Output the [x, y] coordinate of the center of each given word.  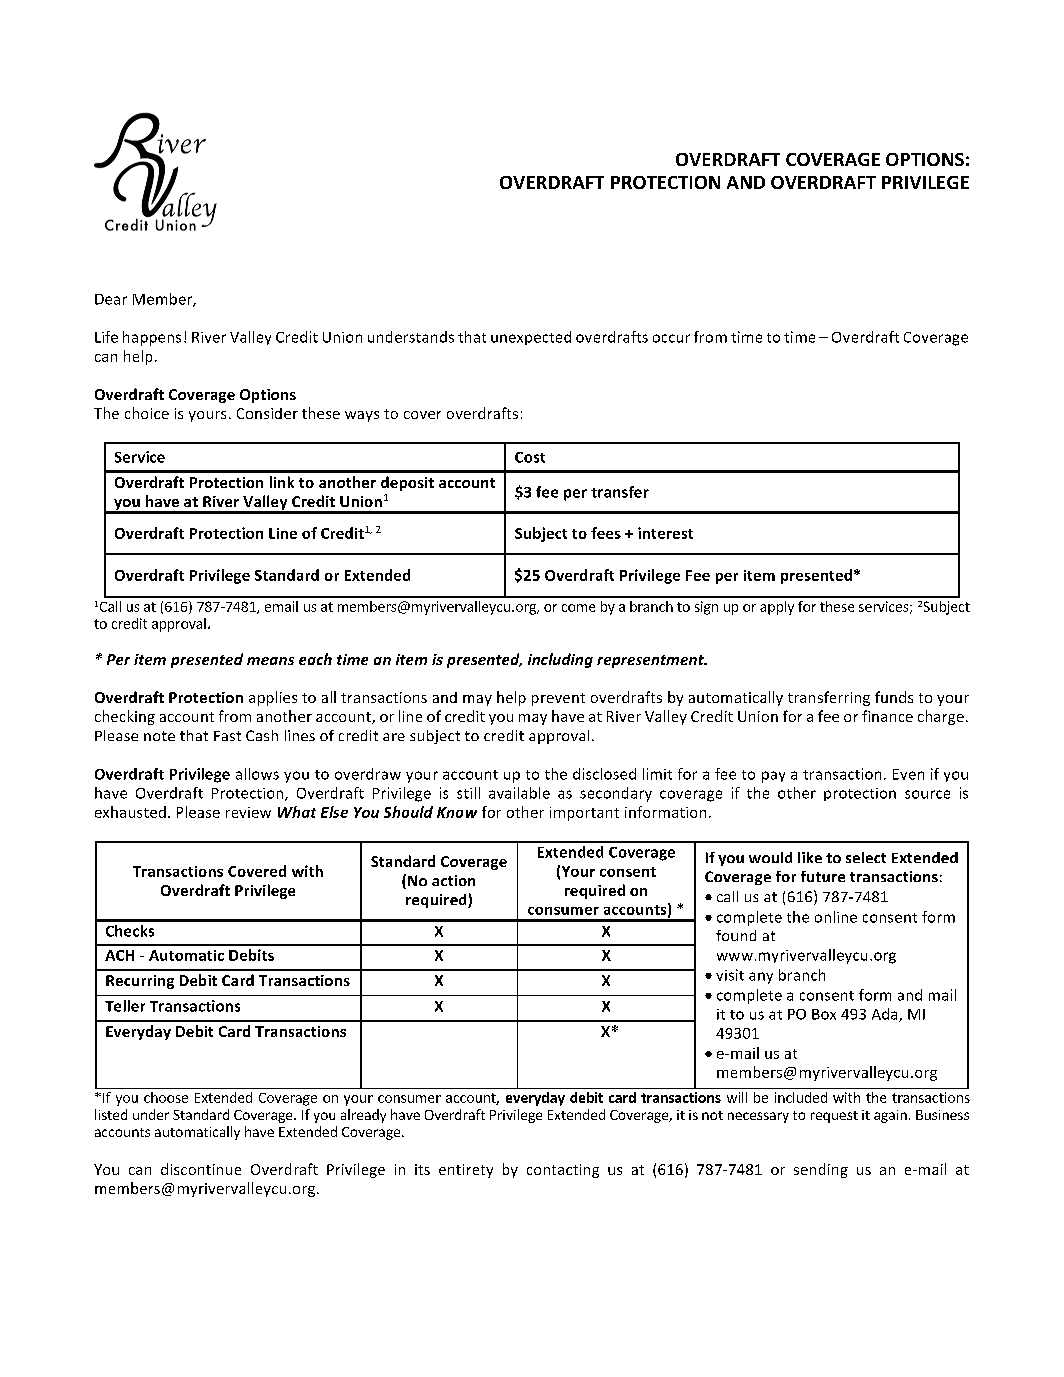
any [761, 978]
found [736, 935]
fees [606, 533]
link [282, 482]
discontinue [201, 1169]
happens [152, 338]
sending [821, 1170]
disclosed [604, 774]
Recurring [140, 982]
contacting [563, 1171]
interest [665, 533]
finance [887, 716]
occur [671, 338]
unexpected [531, 338]
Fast [227, 736]
